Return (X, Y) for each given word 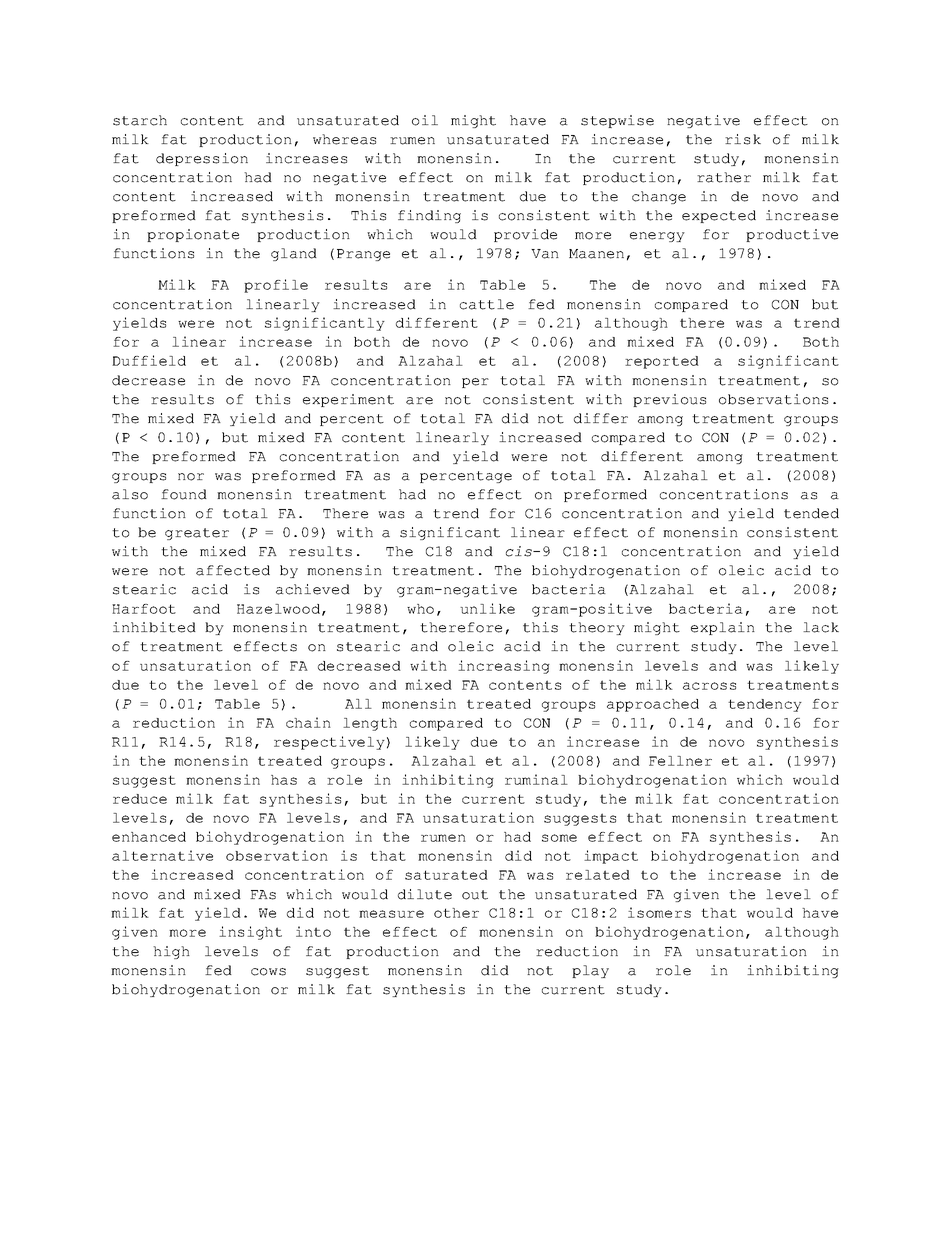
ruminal (536, 779)
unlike (487, 608)
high (171, 952)
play (590, 971)
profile (276, 286)
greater (197, 534)
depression (202, 159)
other (456, 913)
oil (425, 120)
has (284, 780)
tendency (765, 705)
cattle (487, 304)
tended (811, 513)
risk (743, 139)
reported (662, 362)
